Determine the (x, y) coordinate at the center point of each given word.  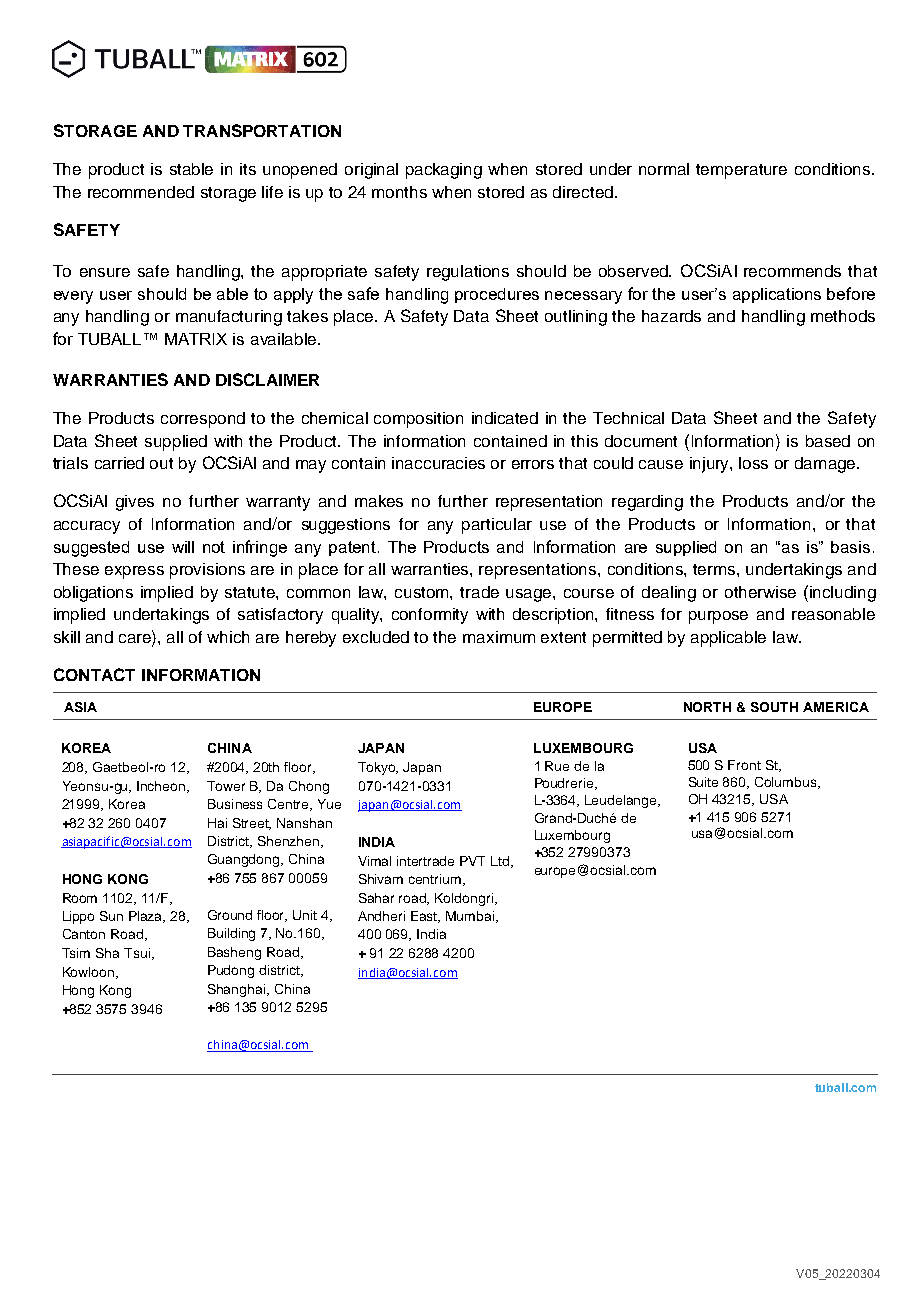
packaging (444, 171)
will (183, 547)
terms (715, 569)
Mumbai (471, 917)
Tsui (137, 953)
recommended (141, 192)
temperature (741, 171)
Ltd (501, 862)
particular (497, 526)
